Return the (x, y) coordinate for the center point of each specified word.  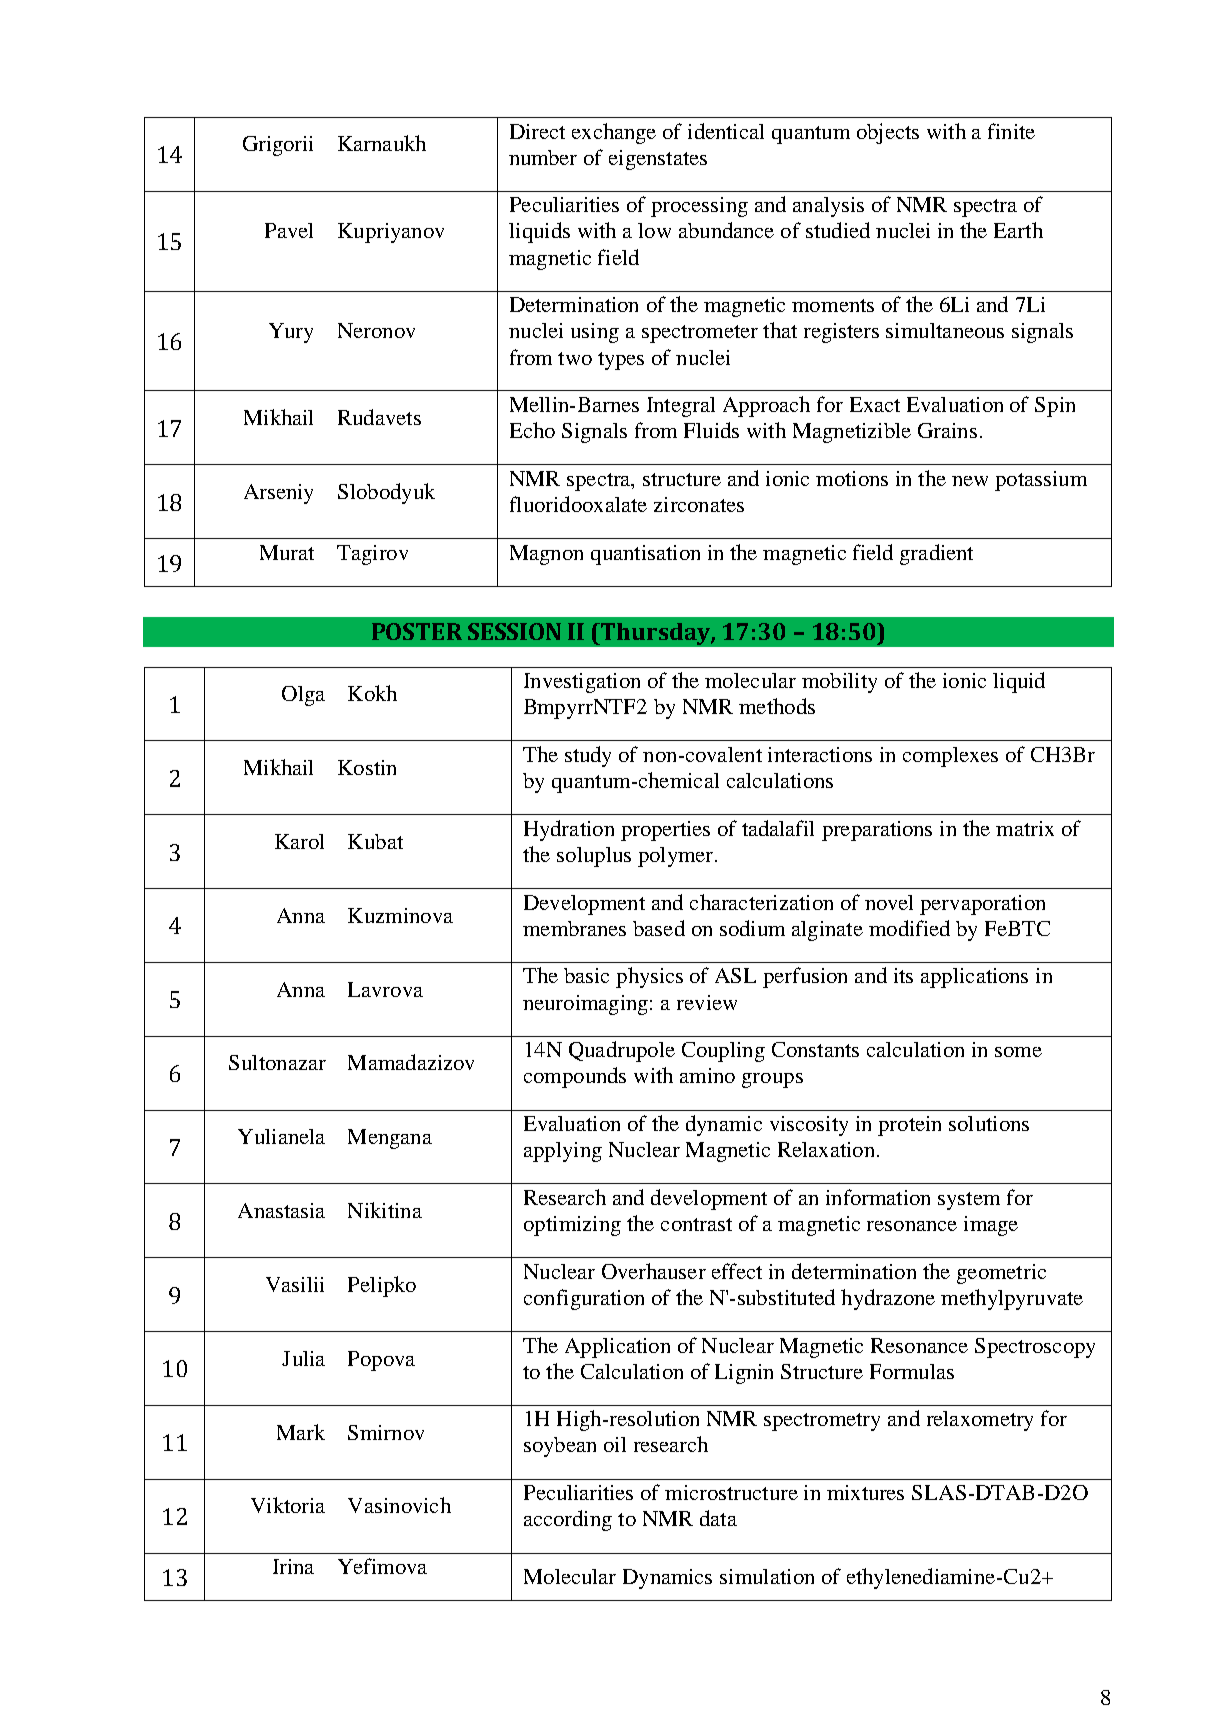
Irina (293, 1566)
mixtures (865, 1492)
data (718, 1518)
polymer (677, 857)
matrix (1025, 828)
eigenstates (658, 160)
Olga (303, 696)
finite (1011, 131)
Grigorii (278, 146)
